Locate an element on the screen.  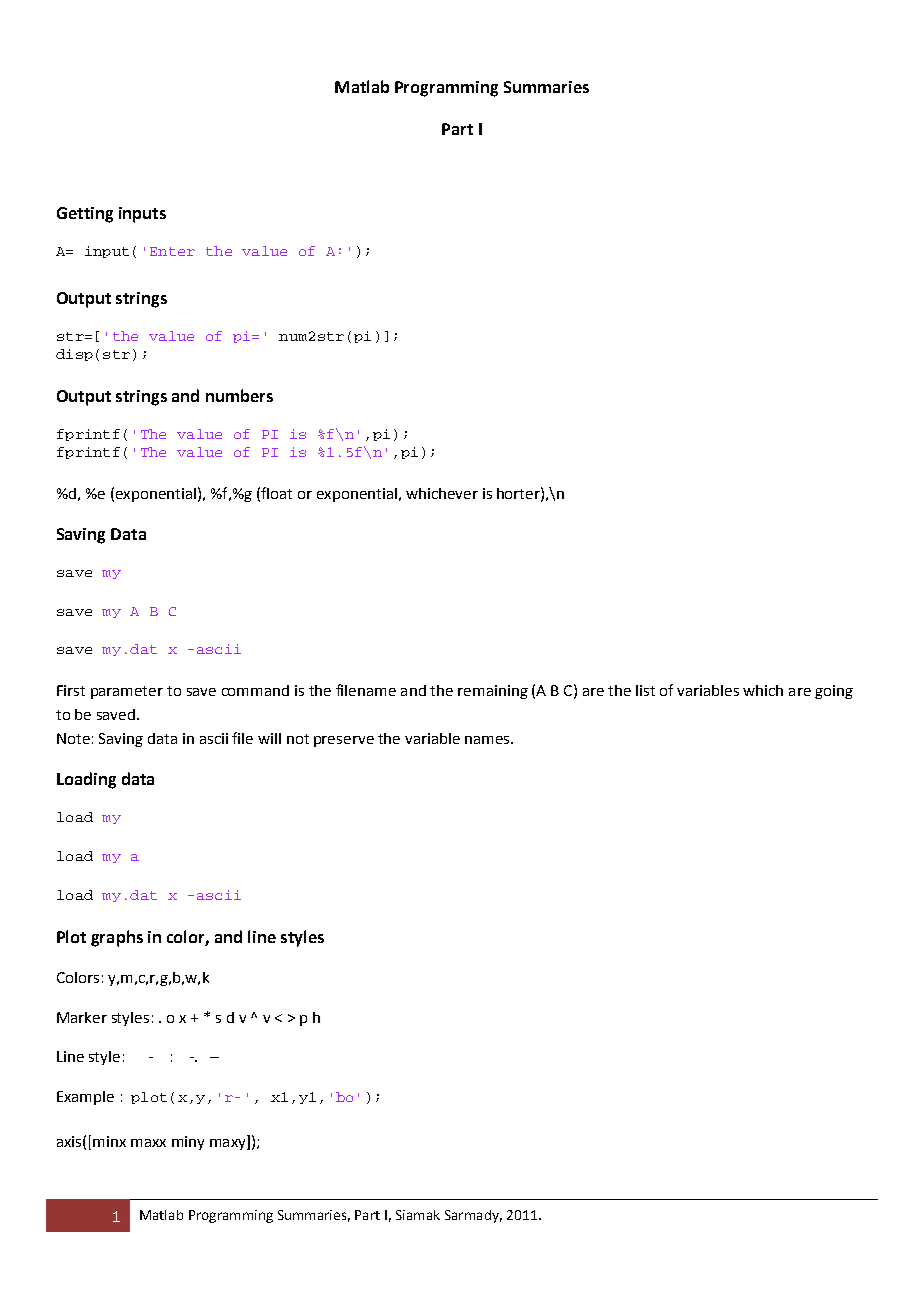
will is located at coordinates (269, 738).
